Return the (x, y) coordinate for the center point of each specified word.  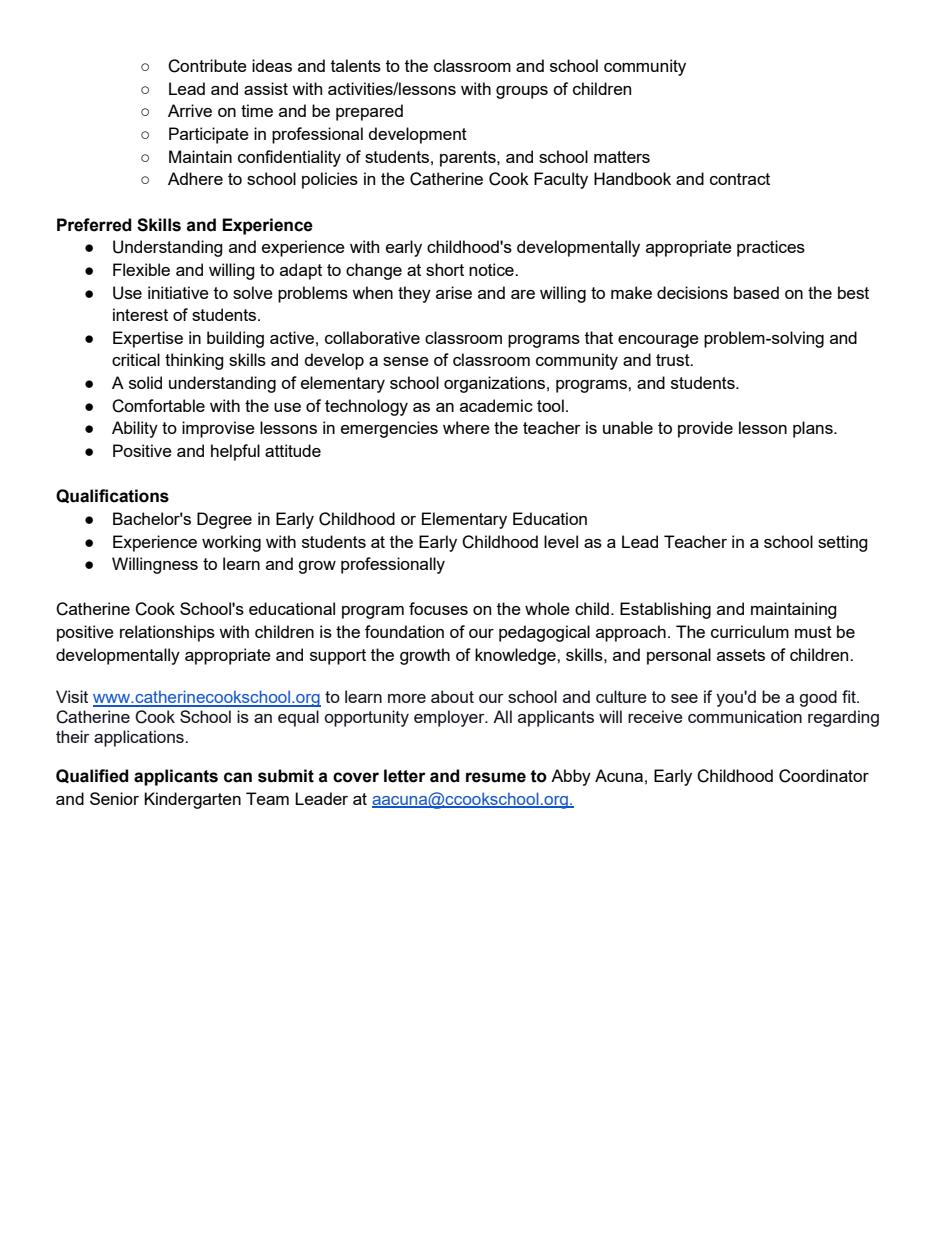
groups (522, 92)
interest (140, 314)
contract (740, 179)
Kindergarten (192, 800)
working (231, 543)
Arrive (190, 110)
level (561, 541)
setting (843, 543)
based (756, 292)
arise (454, 292)
